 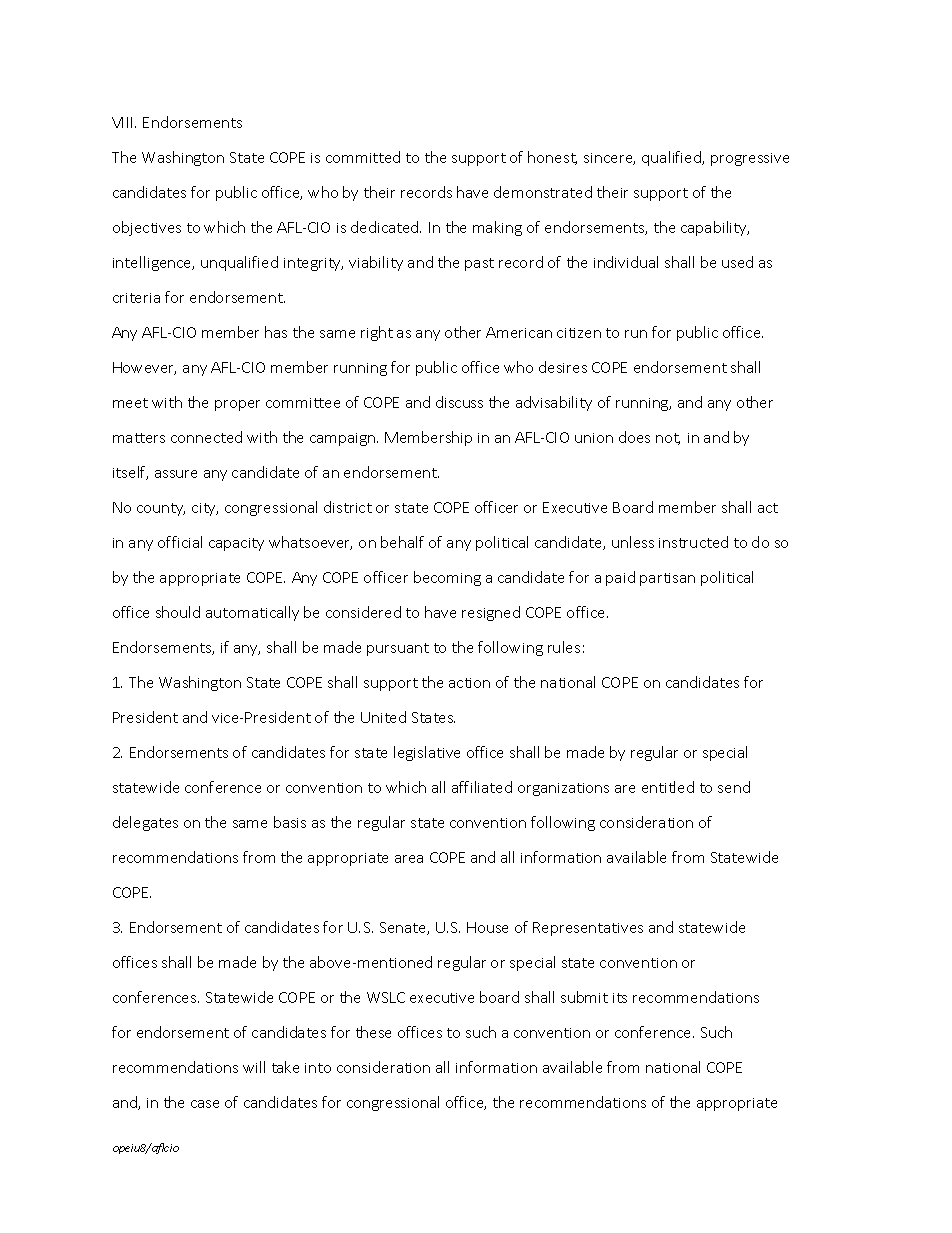 What do you see at coordinates (750, 159) in the image?
I see `progressive` at bounding box center [750, 159].
